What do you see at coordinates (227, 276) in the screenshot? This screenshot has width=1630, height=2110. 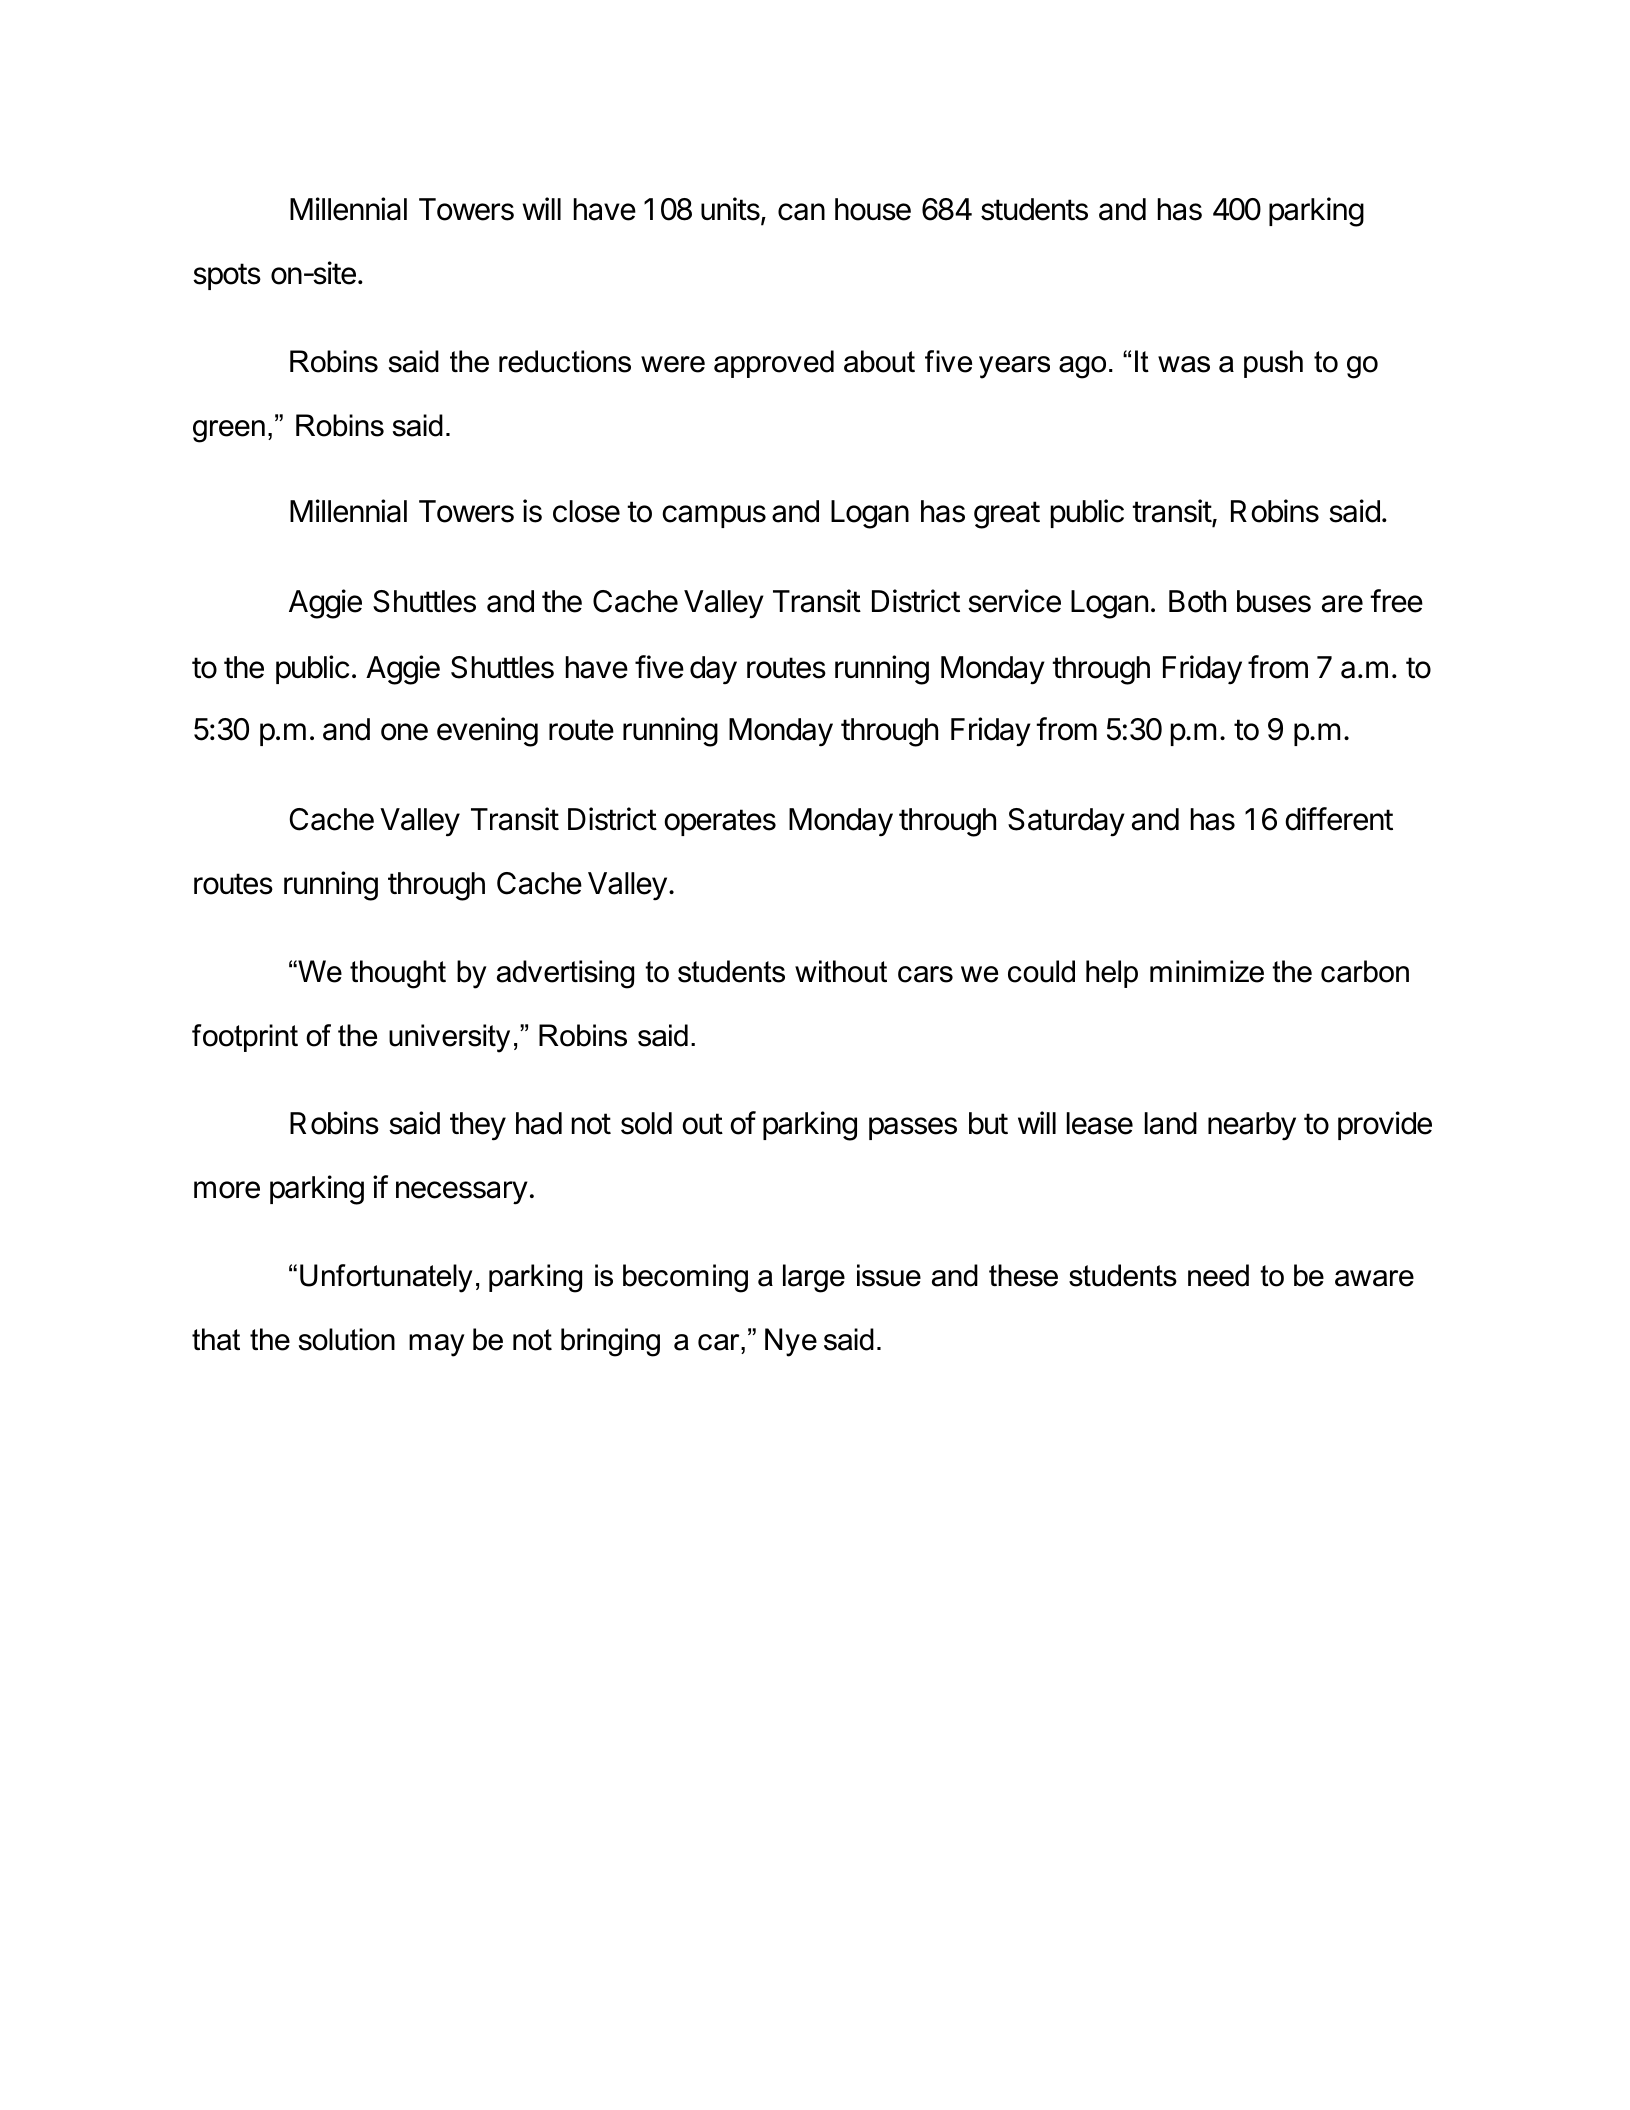 I see `spots` at bounding box center [227, 276].
